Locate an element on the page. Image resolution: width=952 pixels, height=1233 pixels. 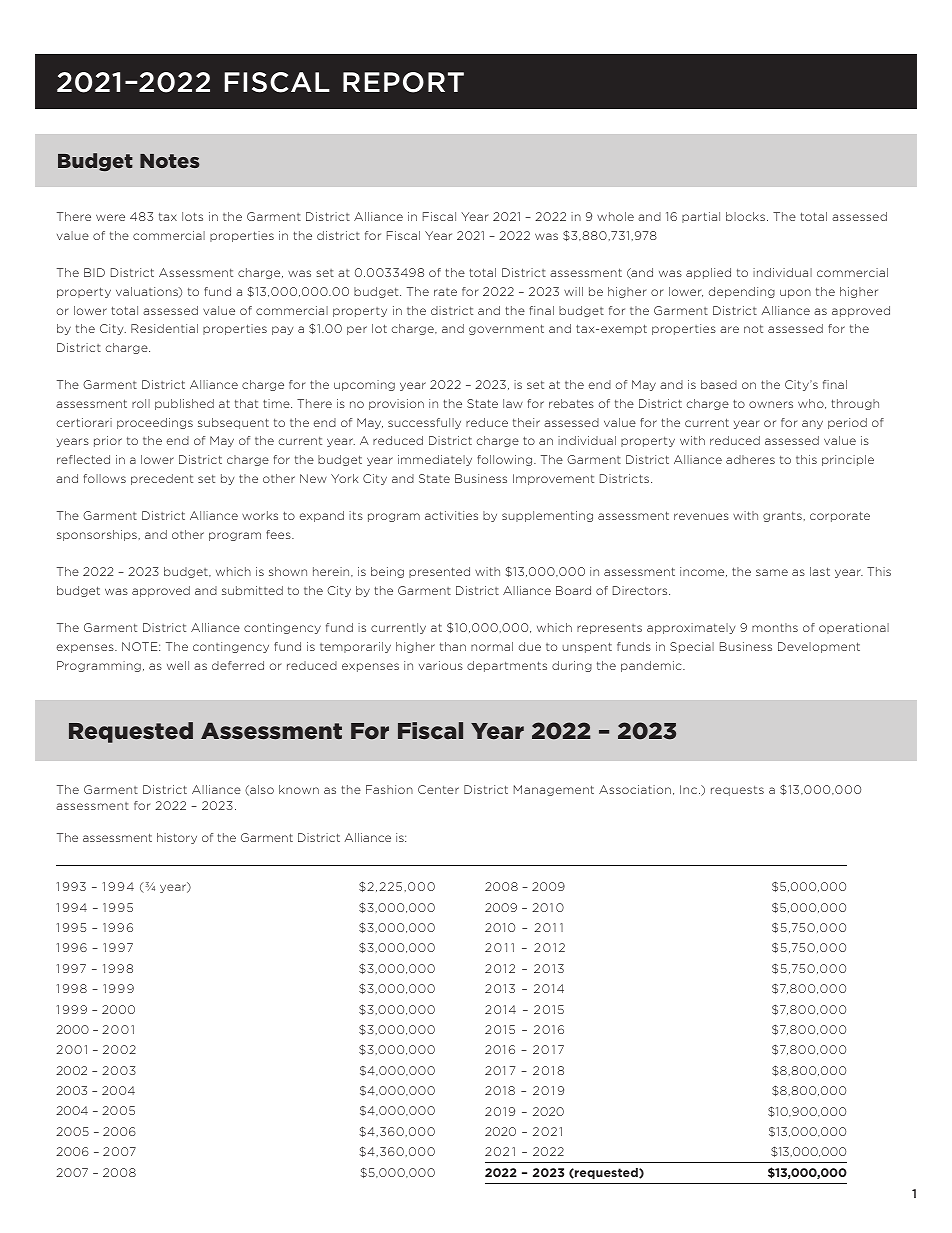
precedent is located at coordinates (162, 479).
